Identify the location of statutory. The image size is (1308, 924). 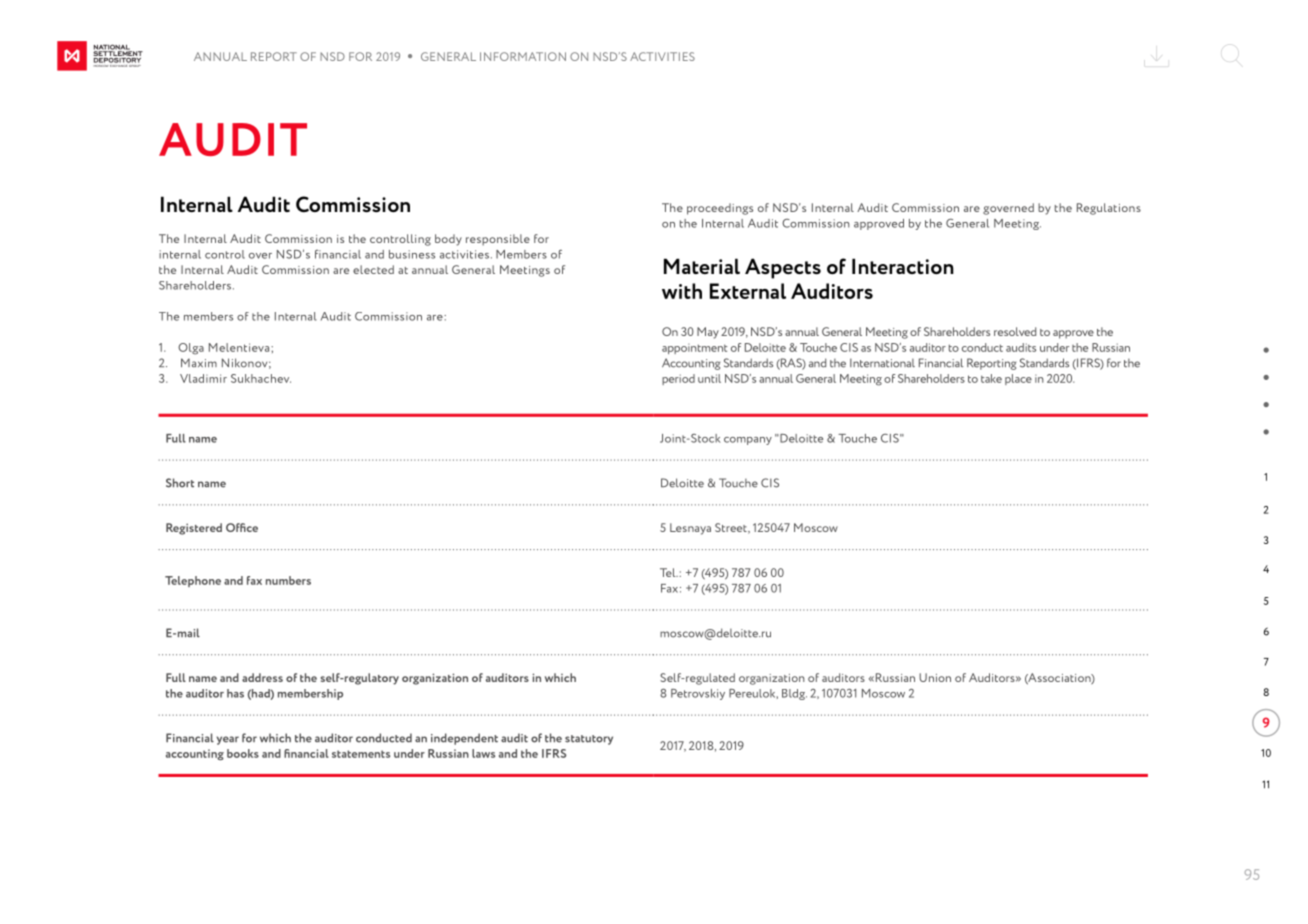
(589, 740).
